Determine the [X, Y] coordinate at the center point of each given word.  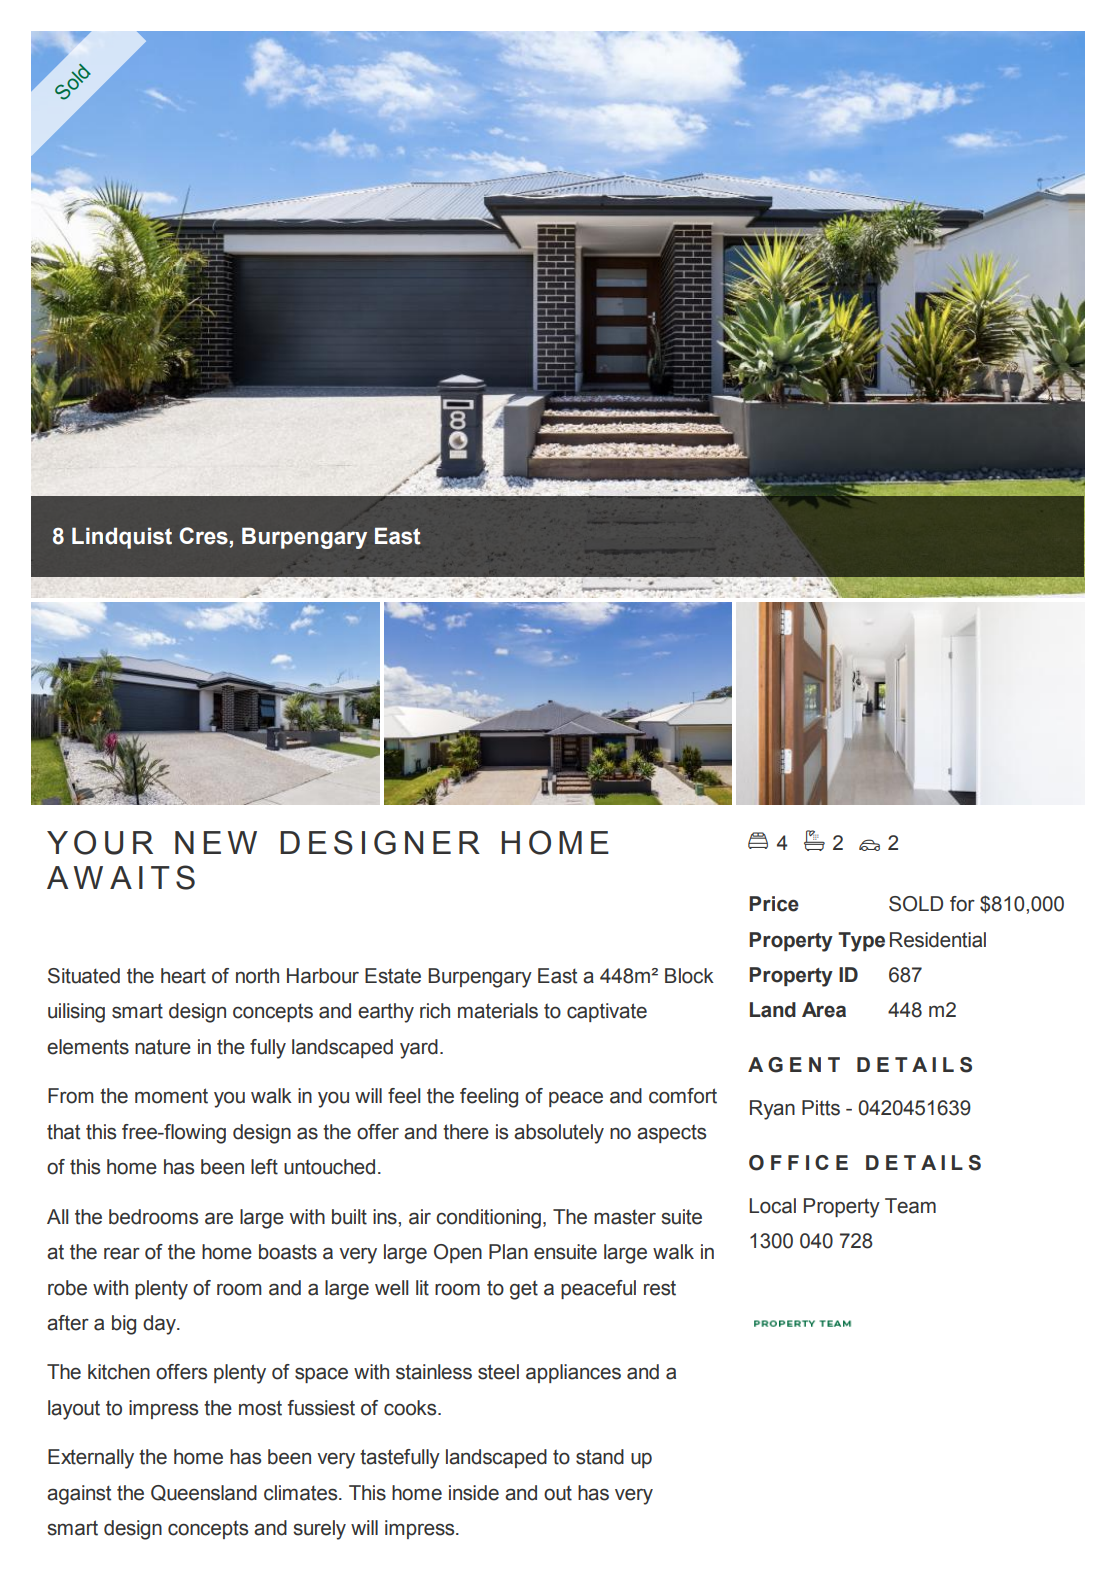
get [524, 1290]
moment [171, 1096]
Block [689, 976]
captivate [607, 1012]
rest [660, 1288]
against [79, 1495]
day [160, 1325]
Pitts [821, 1108]
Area [824, 1010]
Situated [84, 976]
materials [498, 1011]
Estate [393, 976]
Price [774, 904]
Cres [203, 536]
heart [183, 976]
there [466, 1132]
